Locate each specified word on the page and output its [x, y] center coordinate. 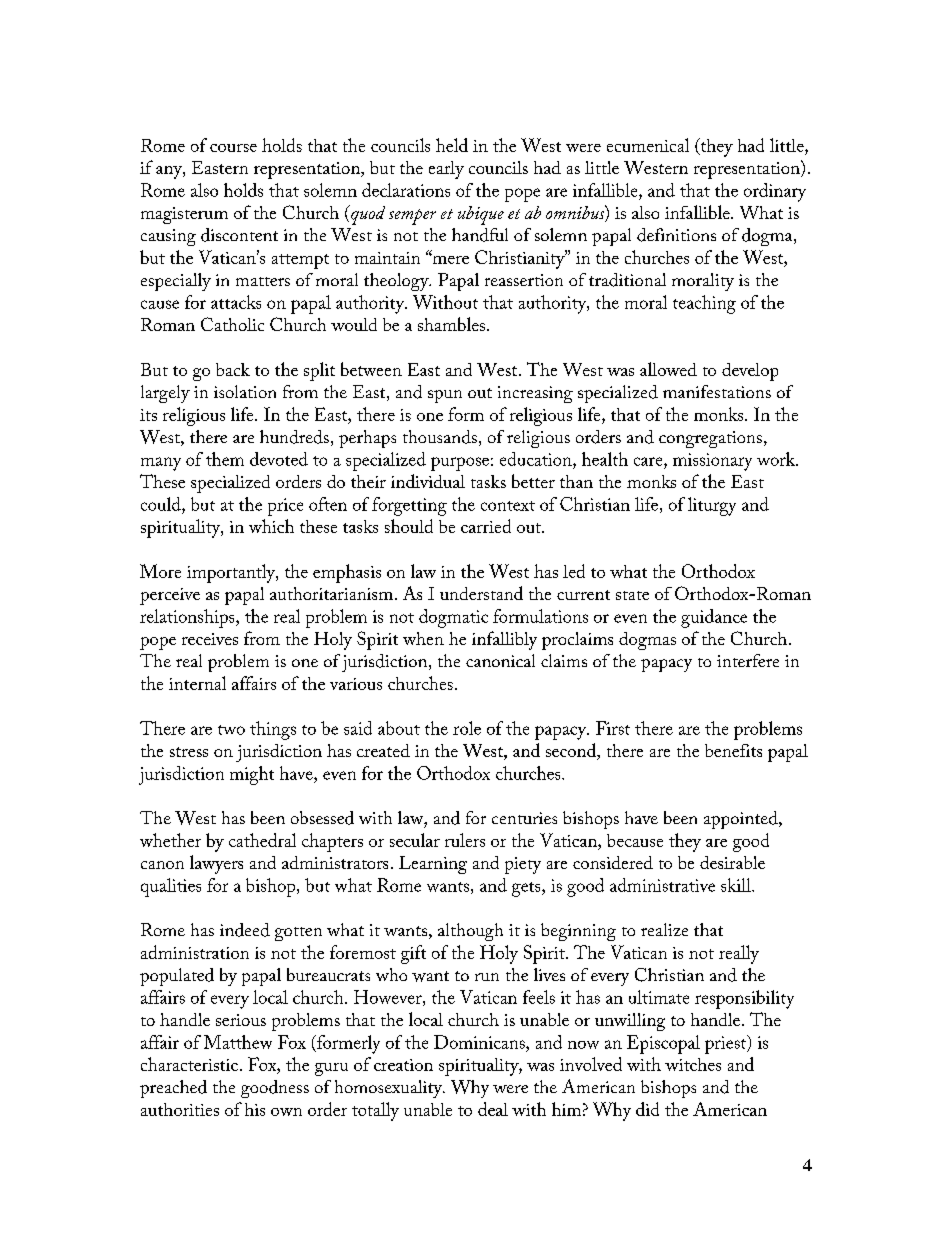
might [252, 775]
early [446, 170]
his [255, 1109]
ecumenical [648, 145]
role [467, 728]
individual [428, 481]
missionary [712, 462]
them [225, 459]
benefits [733, 750]
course [233, 148]
